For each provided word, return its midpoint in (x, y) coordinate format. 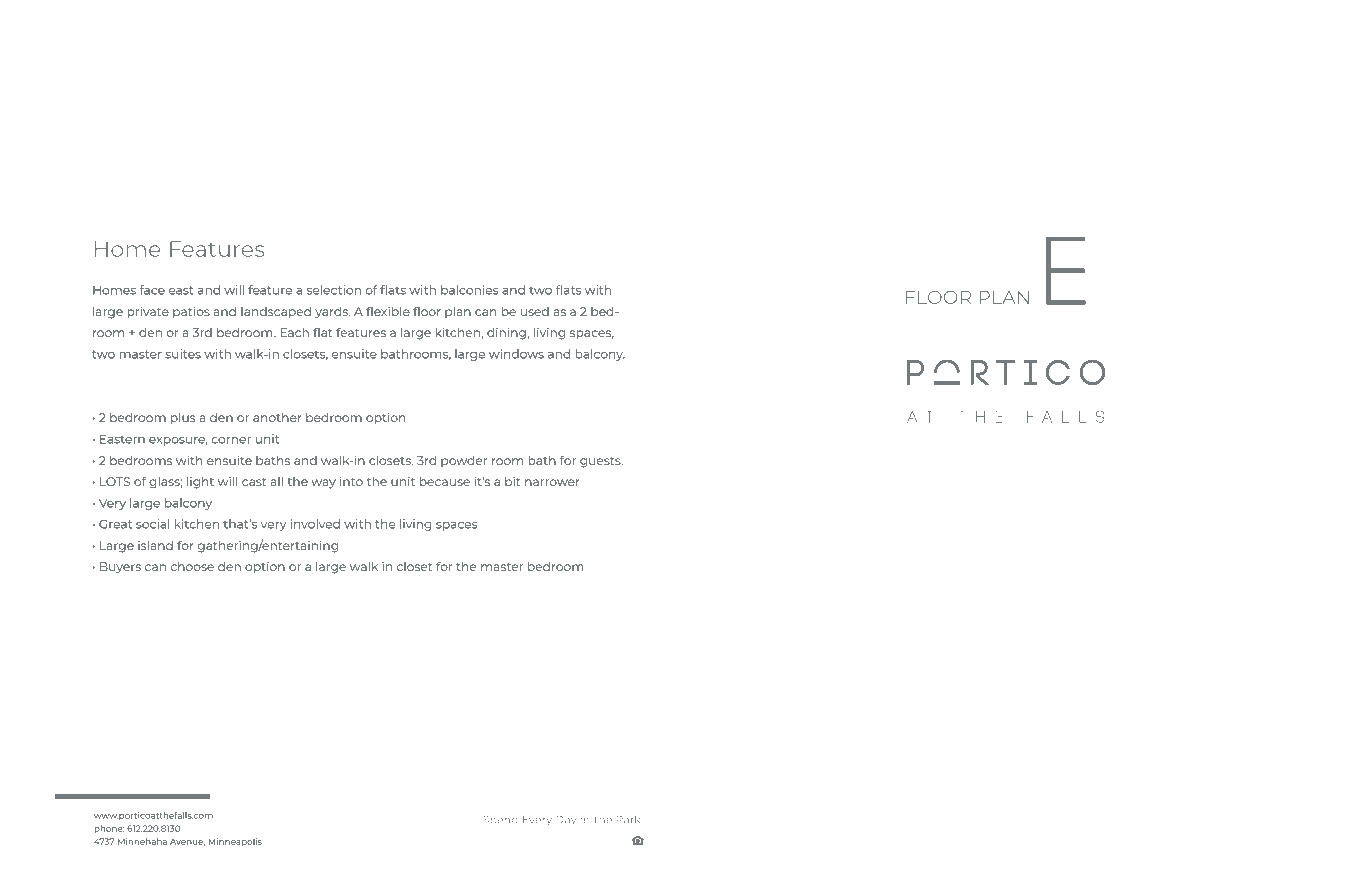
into (351, 481)
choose (192, 566)
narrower (552, 482)
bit (513, 481)
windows (516, 354)
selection (334, 290)
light (200, 483)
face (152, 290)
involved (315, 524)
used (535, 311)
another (277, 417)
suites (183, 354)
